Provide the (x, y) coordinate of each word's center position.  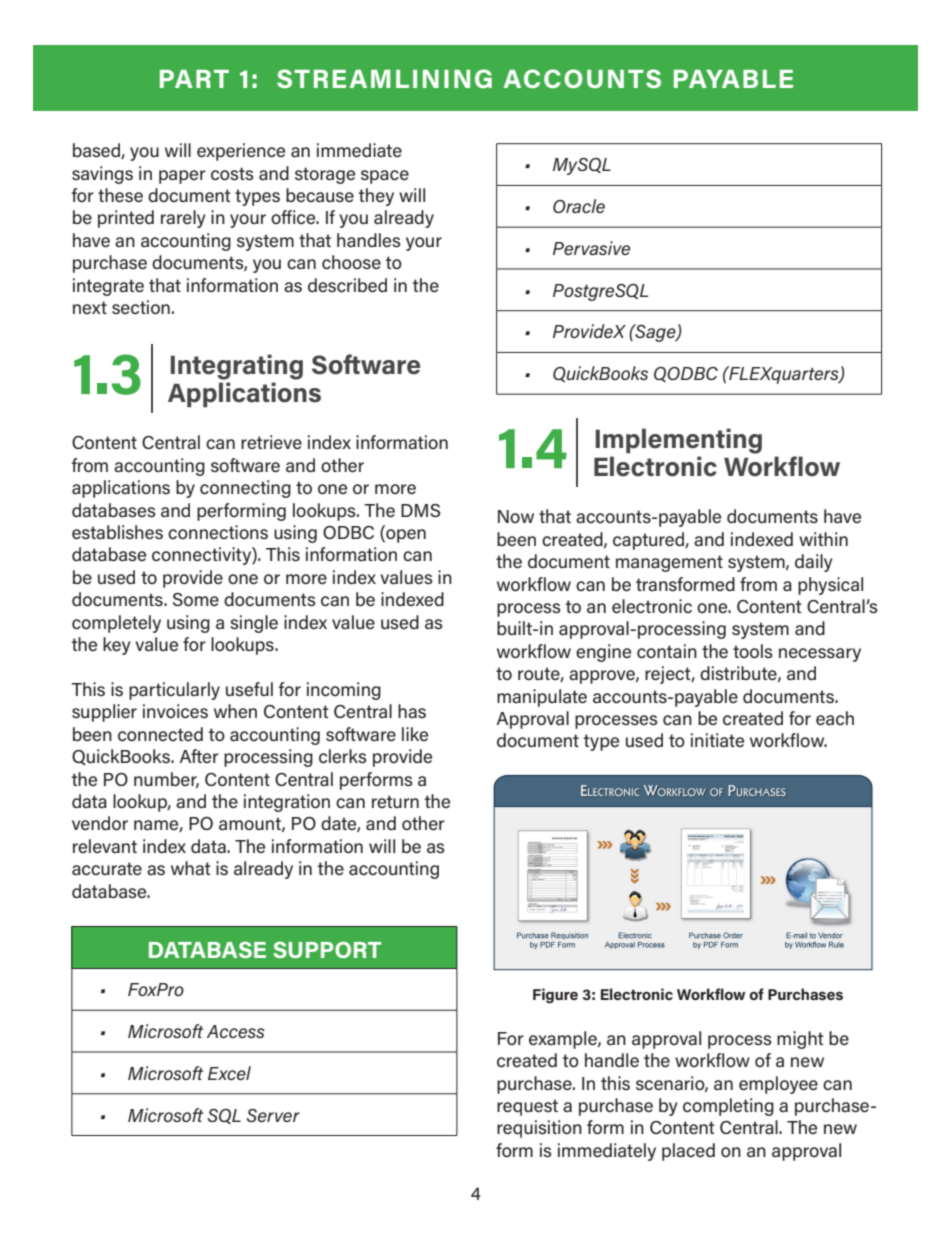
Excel (229, 1073)
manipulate (542, 698)
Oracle (579, 206)
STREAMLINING (384, 78)
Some (196, 599)
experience (241, 152)
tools (753, 651)
